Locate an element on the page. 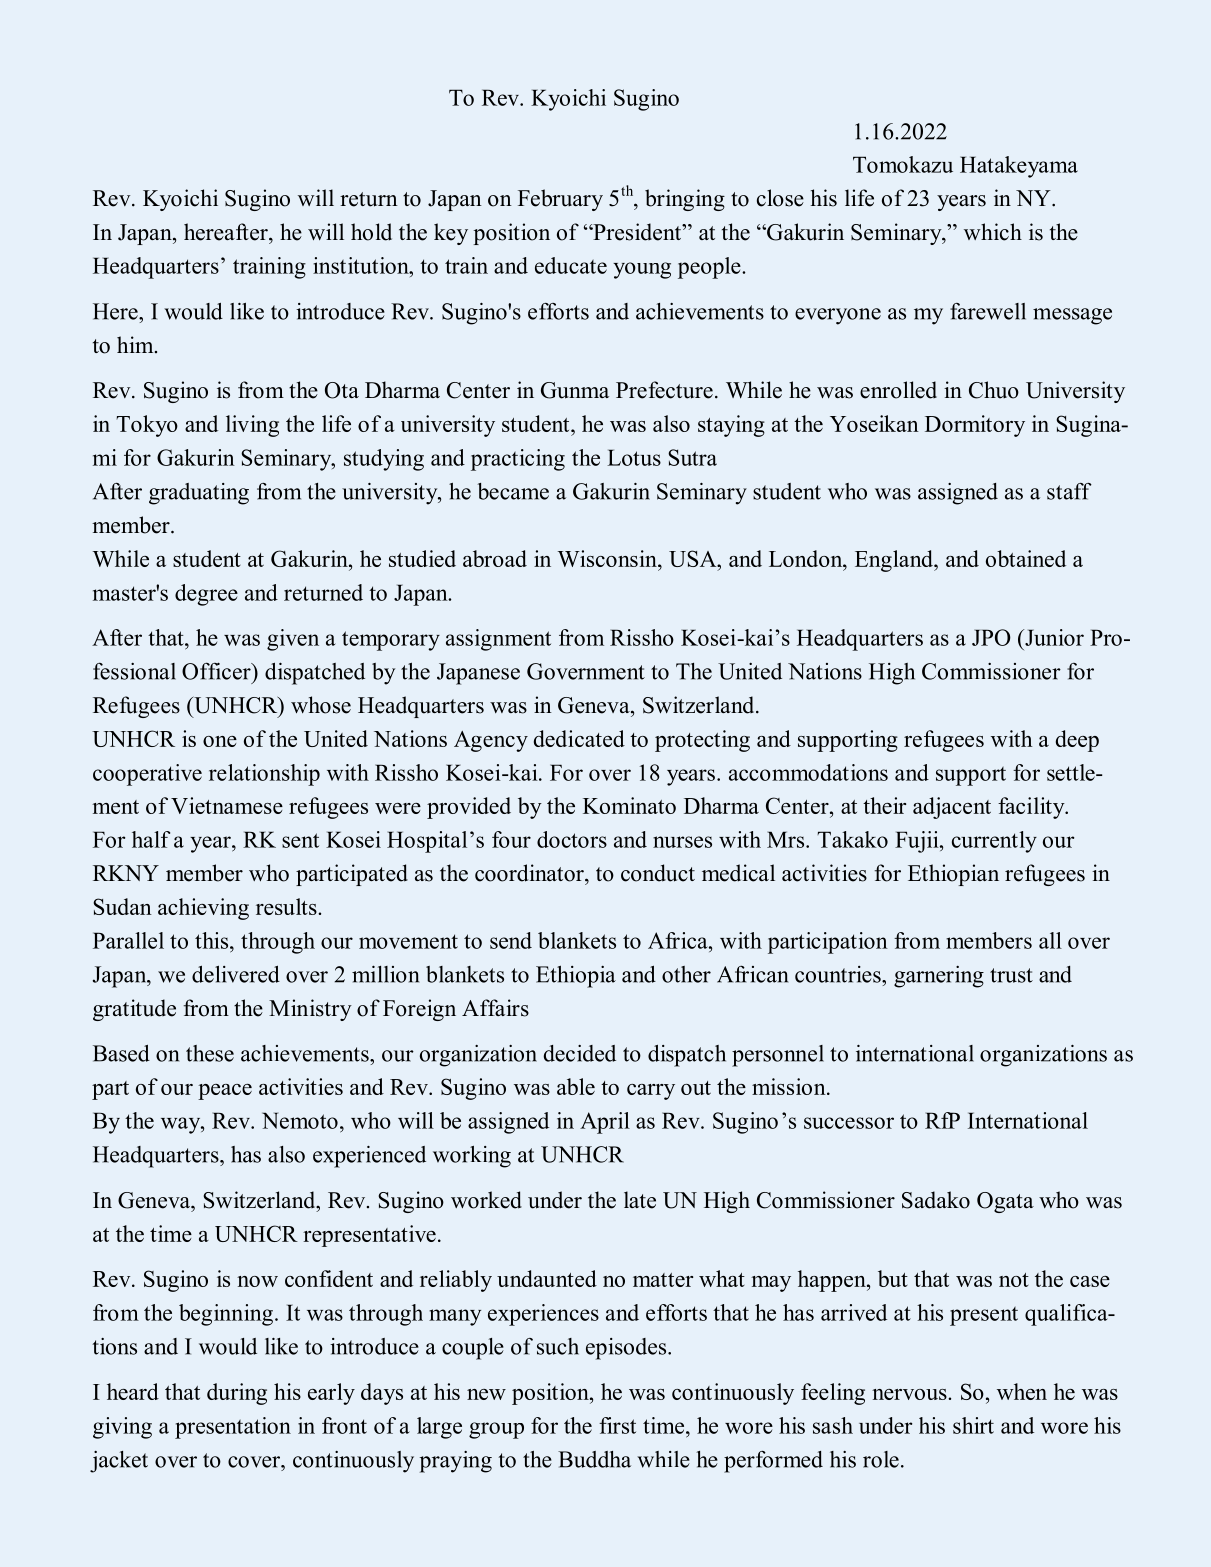  February is located at coordinates (560, 200).
